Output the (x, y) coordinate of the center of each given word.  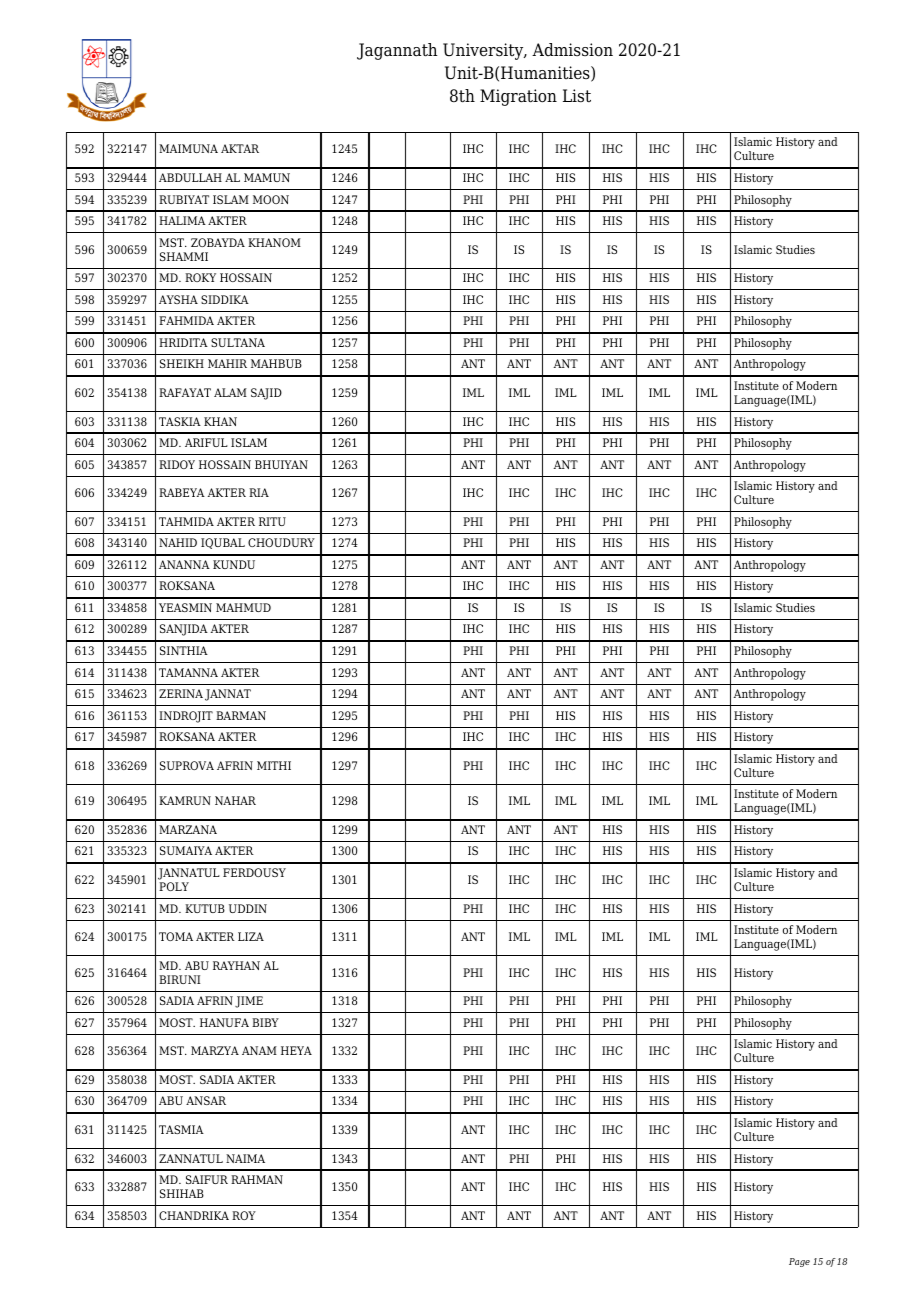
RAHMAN (257, 1179)
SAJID (266, 394)
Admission (572, 50)
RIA (259, 492)
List (577, 96)
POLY (174, 886)
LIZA (251, 936)
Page (799, 1262)
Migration (518, 97)
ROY (244, 1215)
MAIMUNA (188, 148)
